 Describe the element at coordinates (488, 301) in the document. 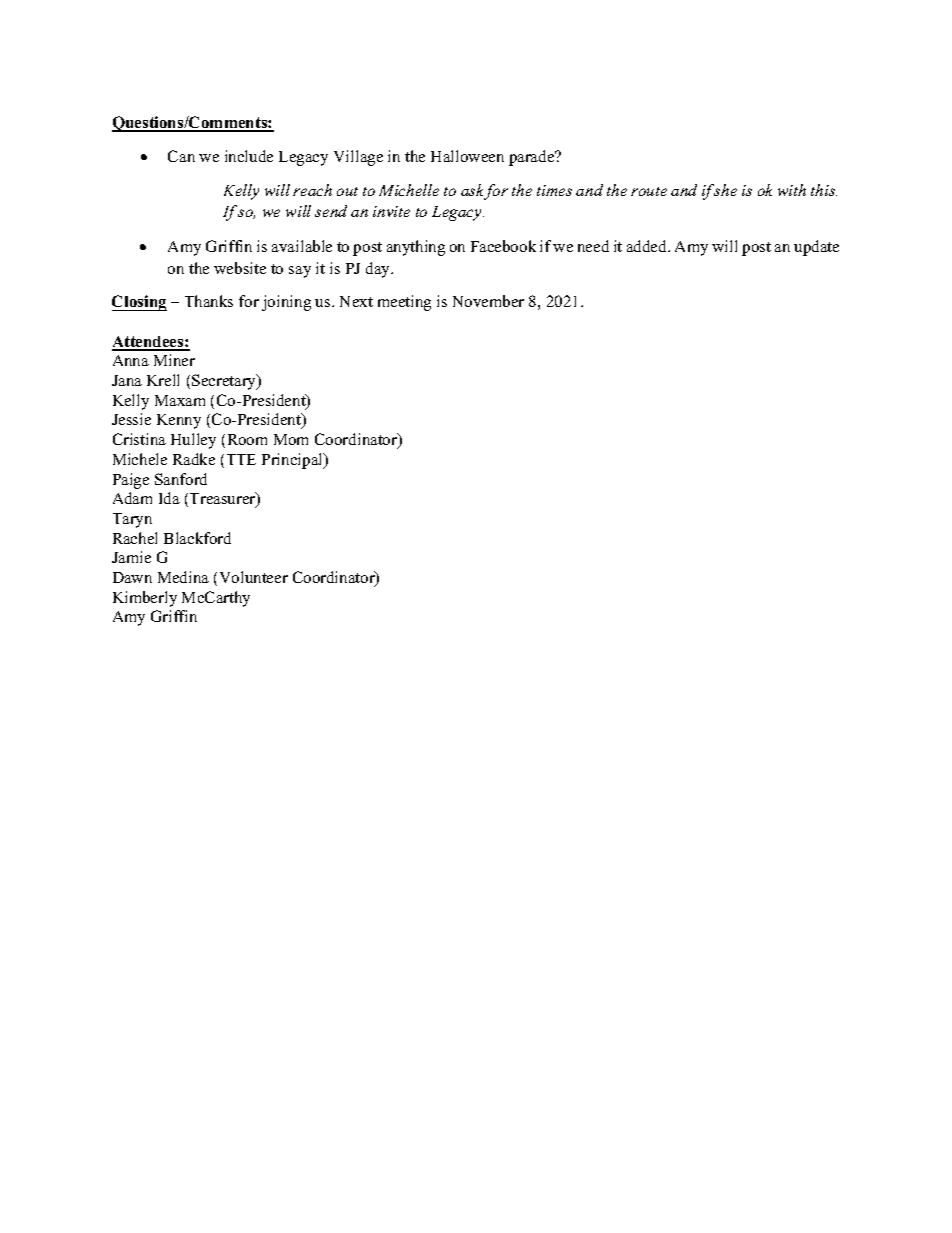

I see `November` at that location.
